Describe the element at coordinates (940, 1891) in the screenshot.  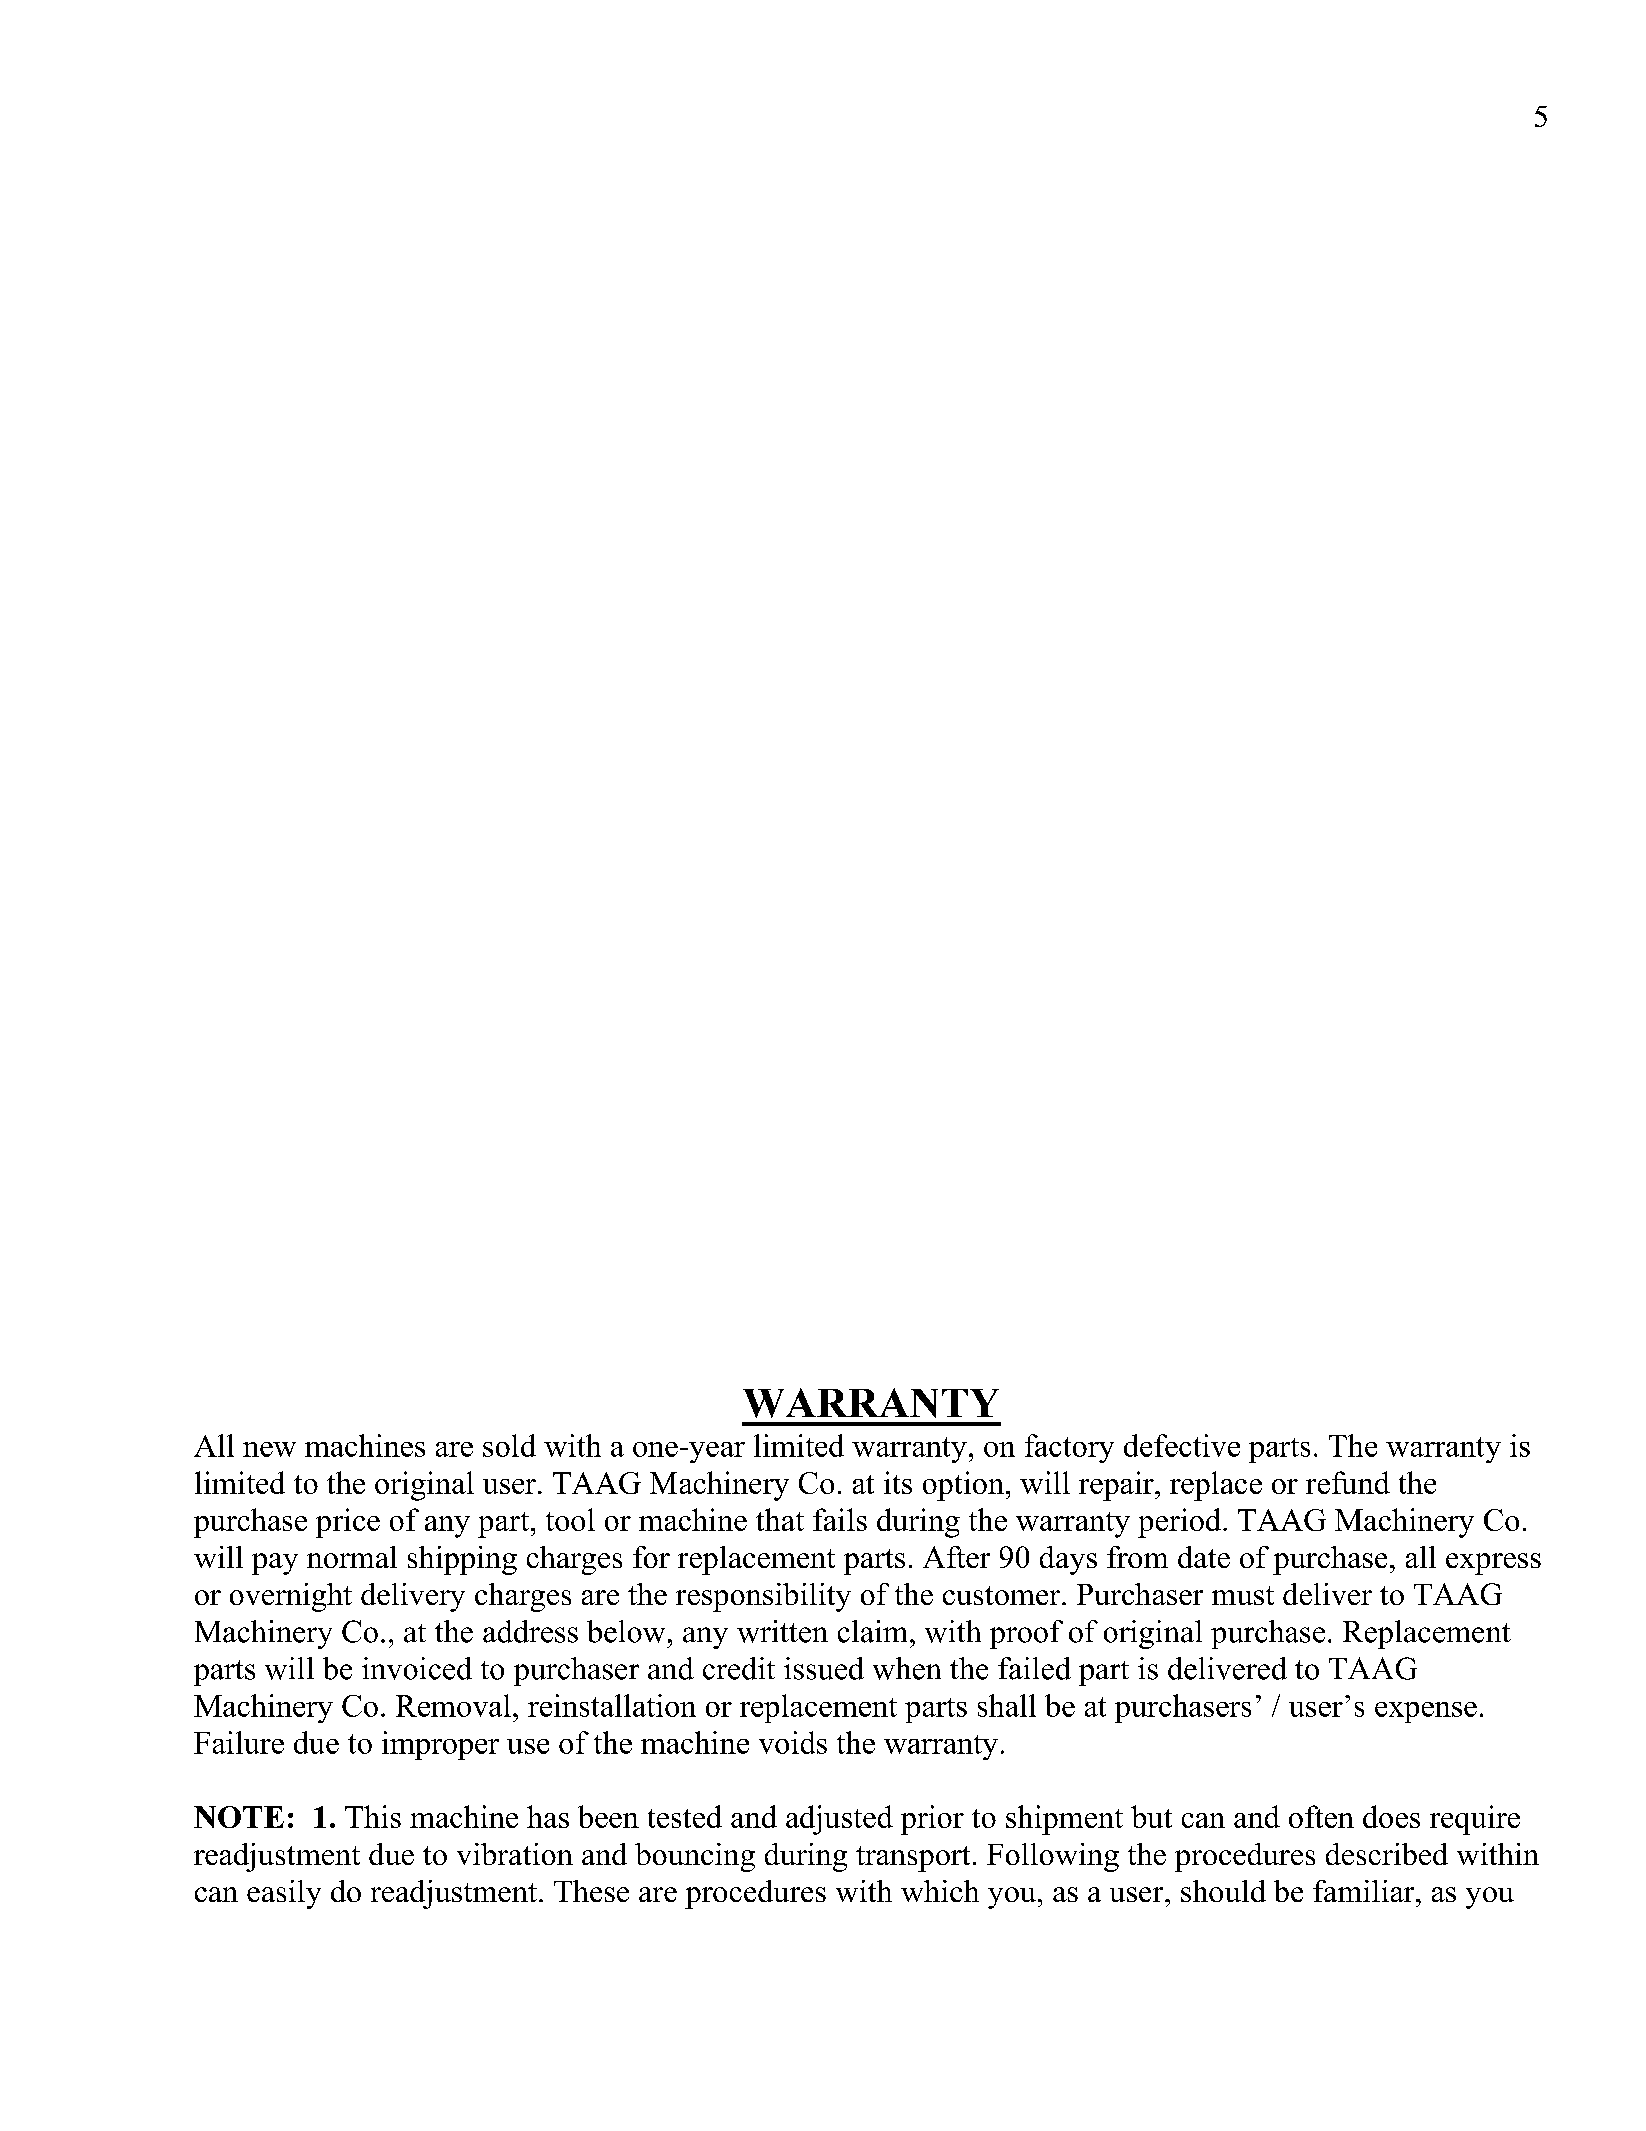
I see `which` at that location.
